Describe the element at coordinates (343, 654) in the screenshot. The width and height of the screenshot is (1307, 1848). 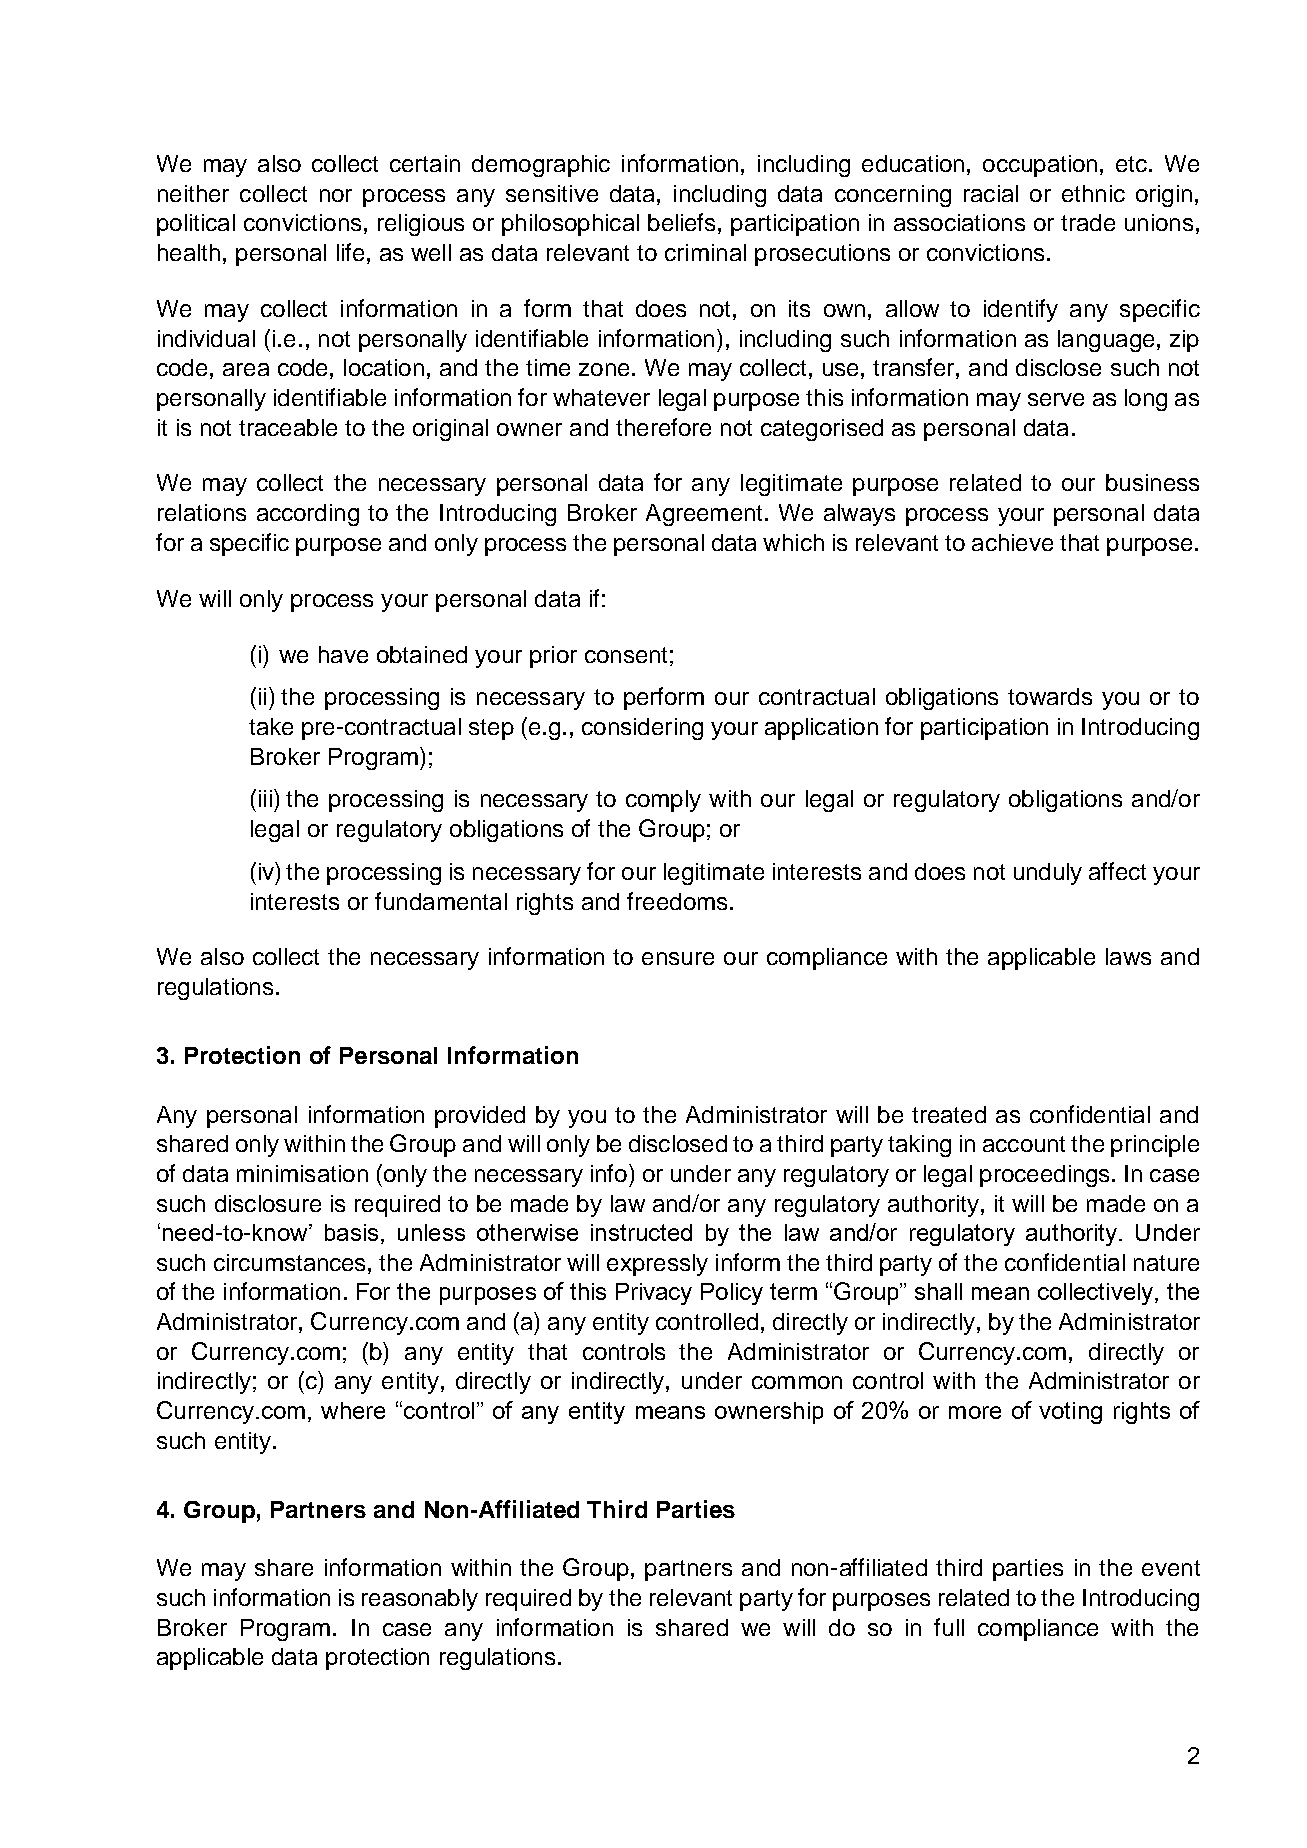
I see `have` at that location.
